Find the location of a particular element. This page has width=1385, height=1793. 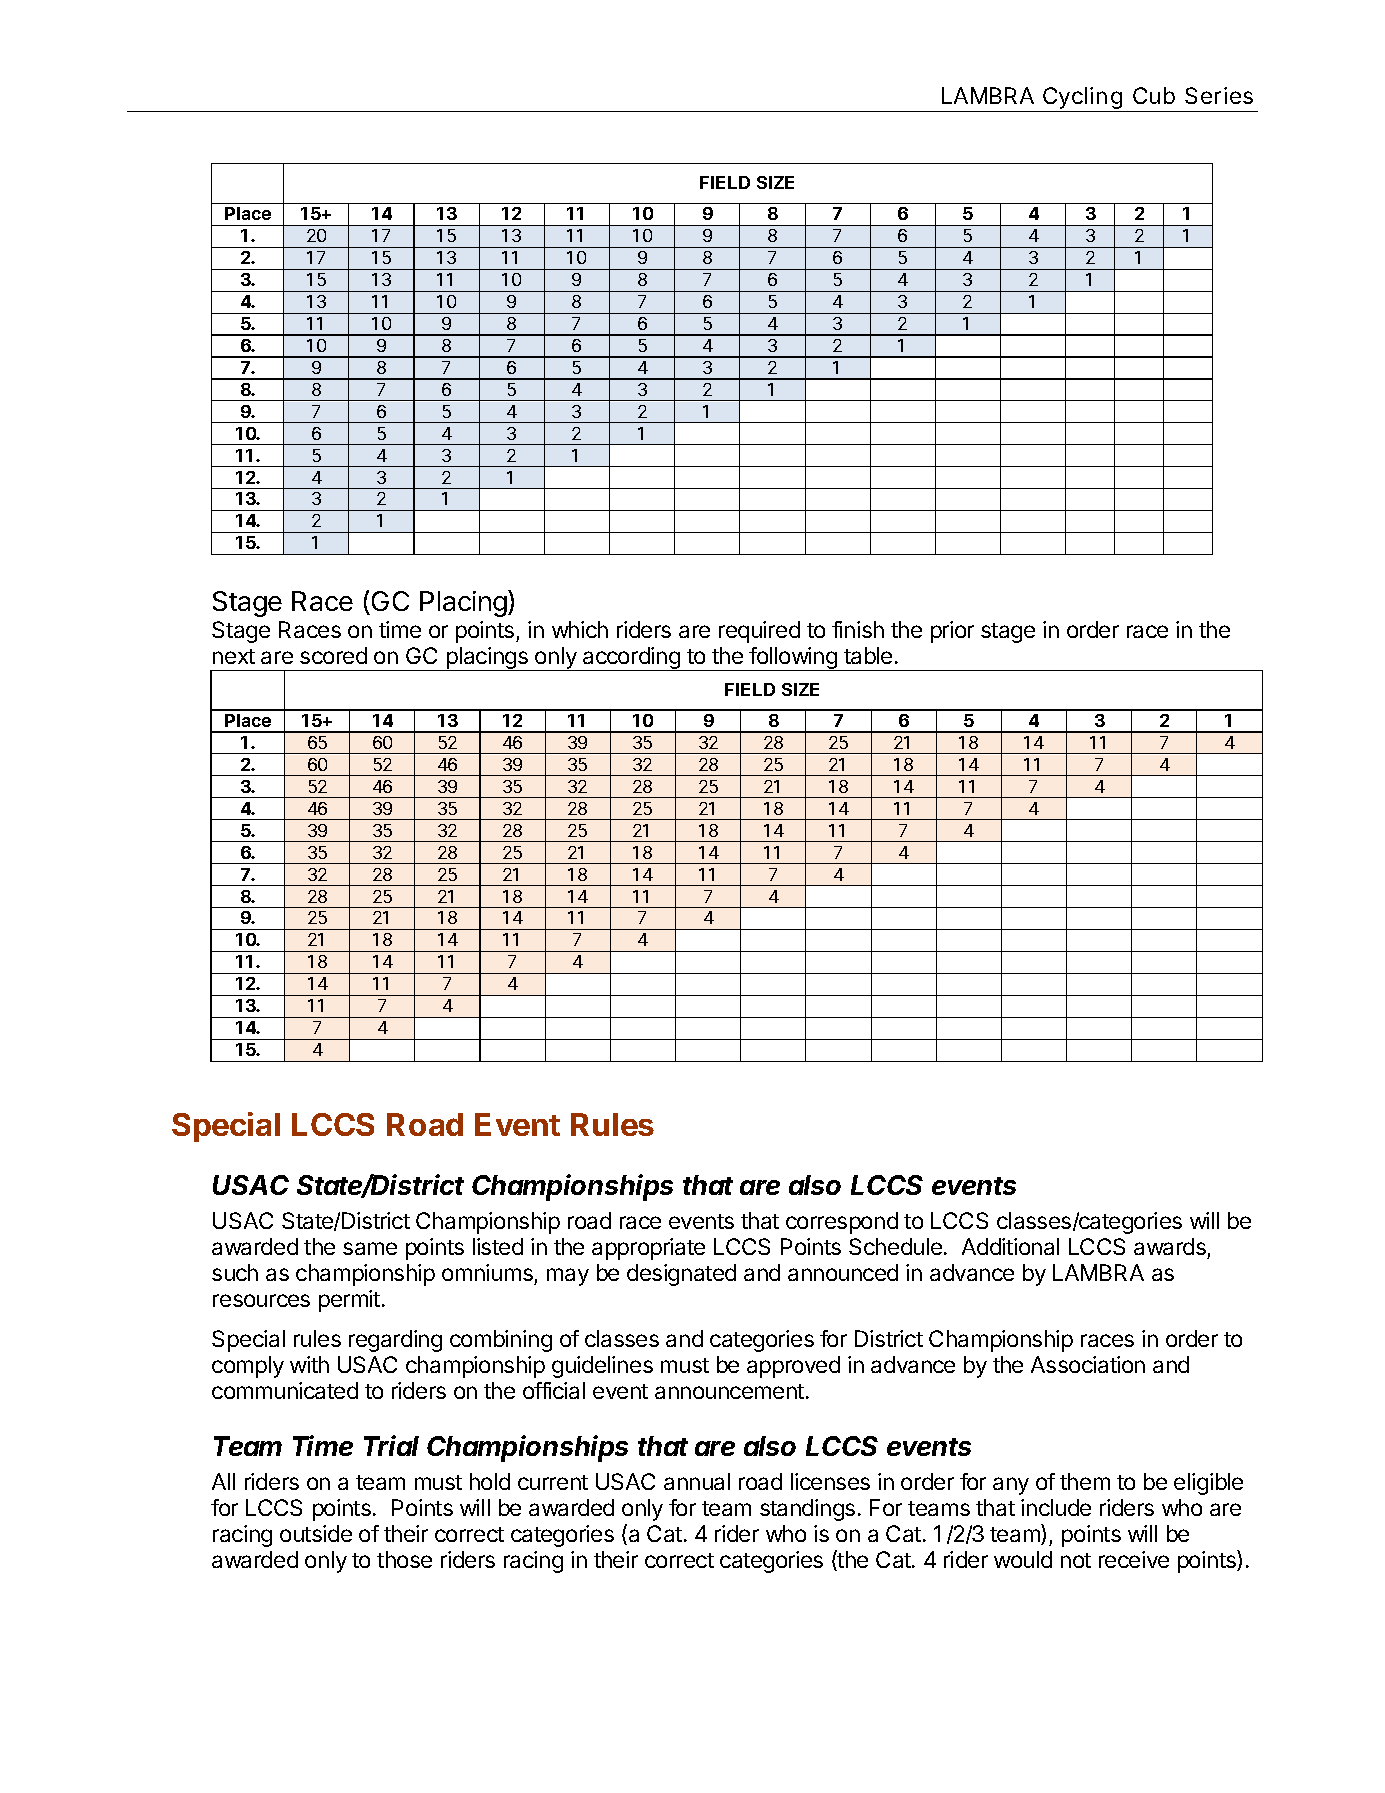

outside is located at coordinates (316, 1533).
